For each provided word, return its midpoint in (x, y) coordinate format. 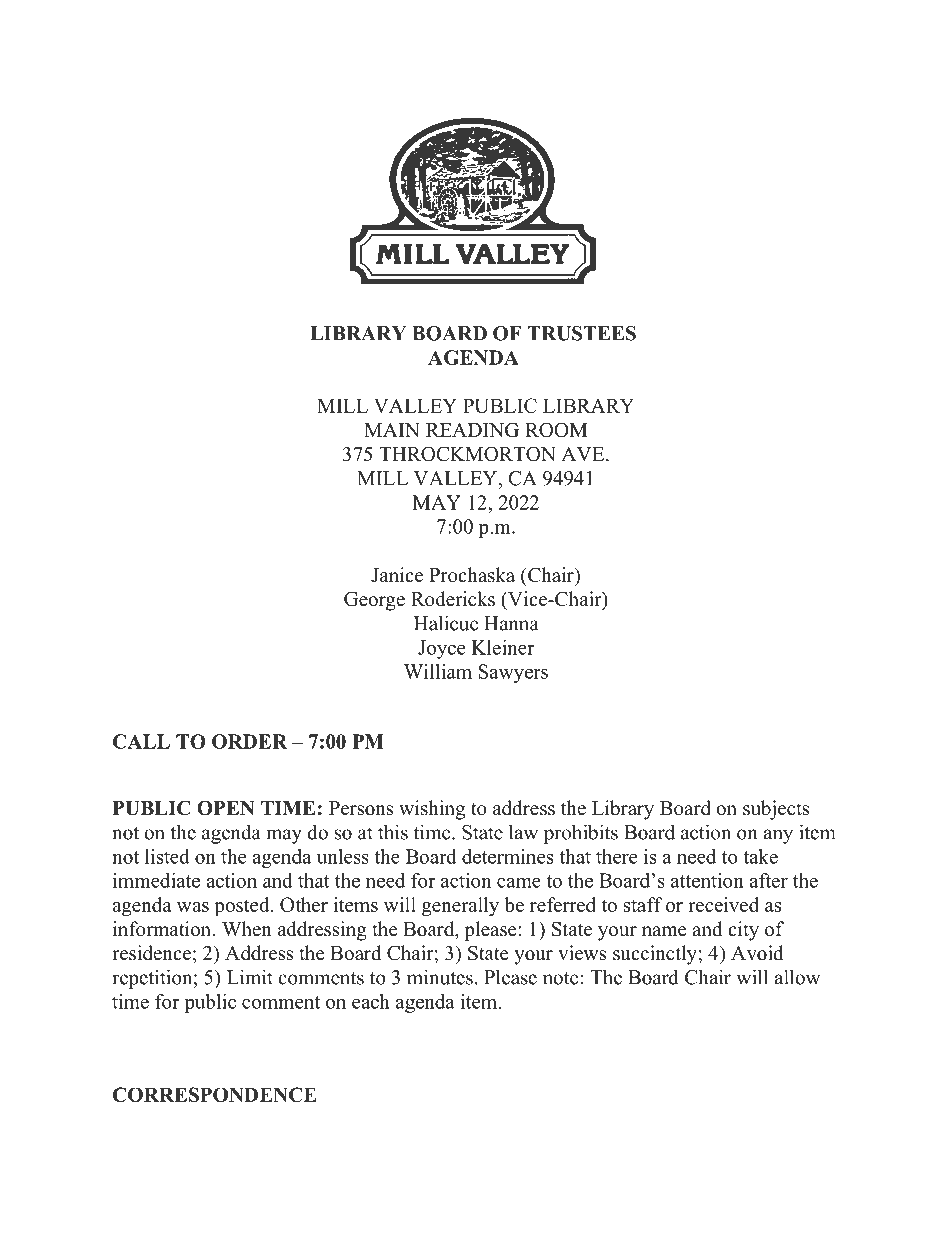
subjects (776, 810)
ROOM (556, 430)
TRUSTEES (581, 333)
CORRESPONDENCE (215, 1094)
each (371, 1001)
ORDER (249, 741)
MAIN (392, 430)
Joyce (441, 649)
